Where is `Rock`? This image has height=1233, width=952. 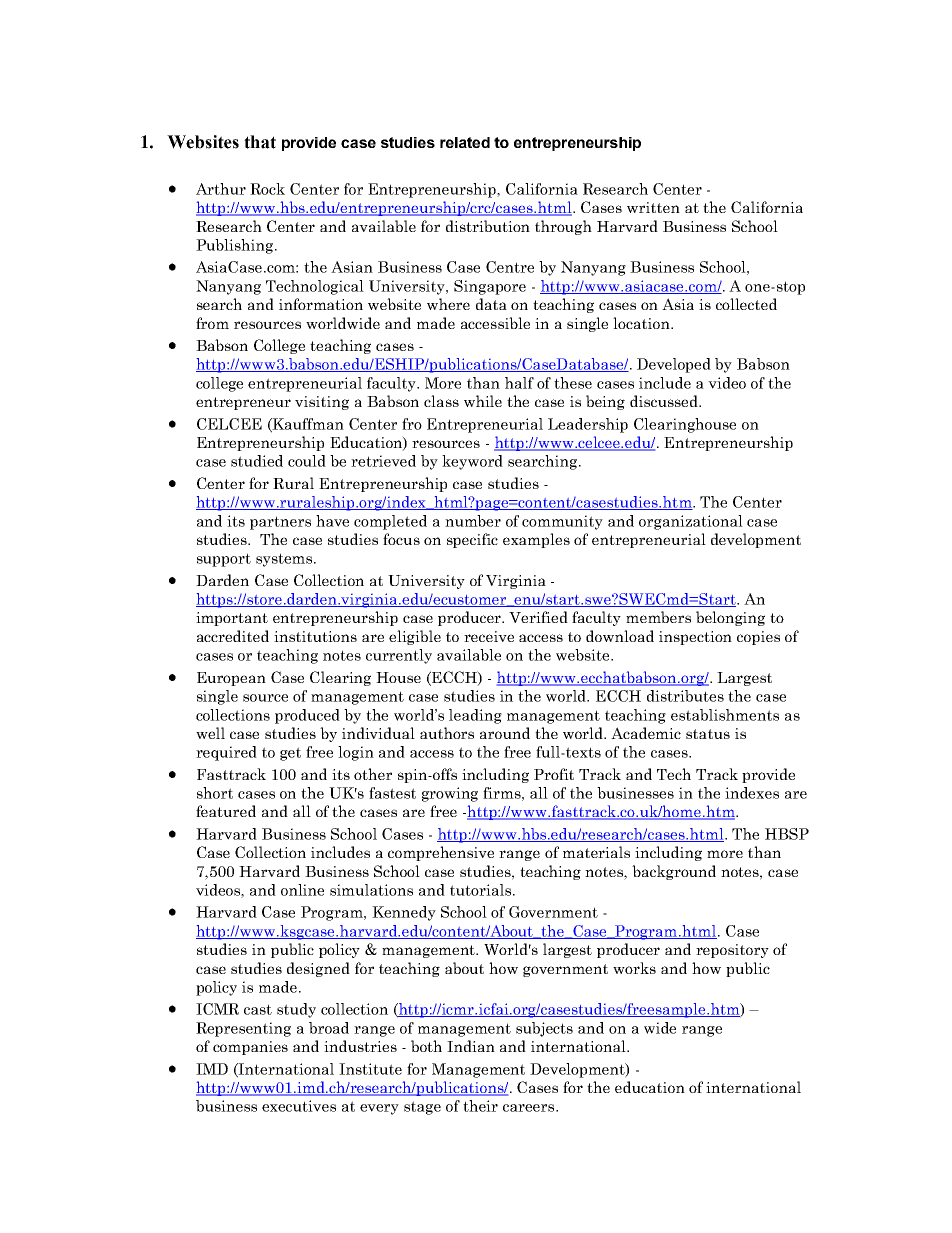
Rock is located at coordinates (267, 189).
